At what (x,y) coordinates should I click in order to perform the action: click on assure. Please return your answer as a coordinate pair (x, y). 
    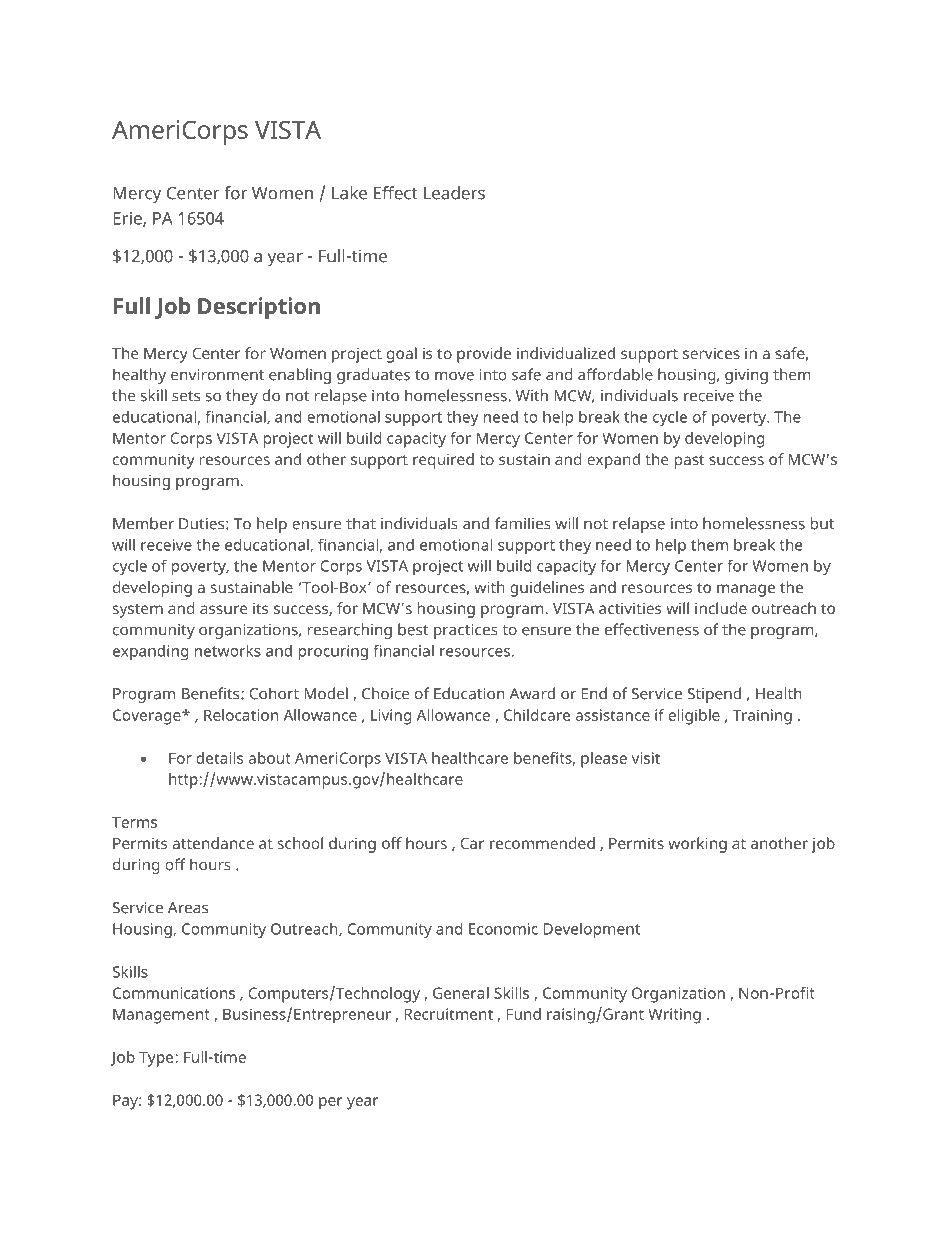
    Looking at the image, I should click on (223, 609).
